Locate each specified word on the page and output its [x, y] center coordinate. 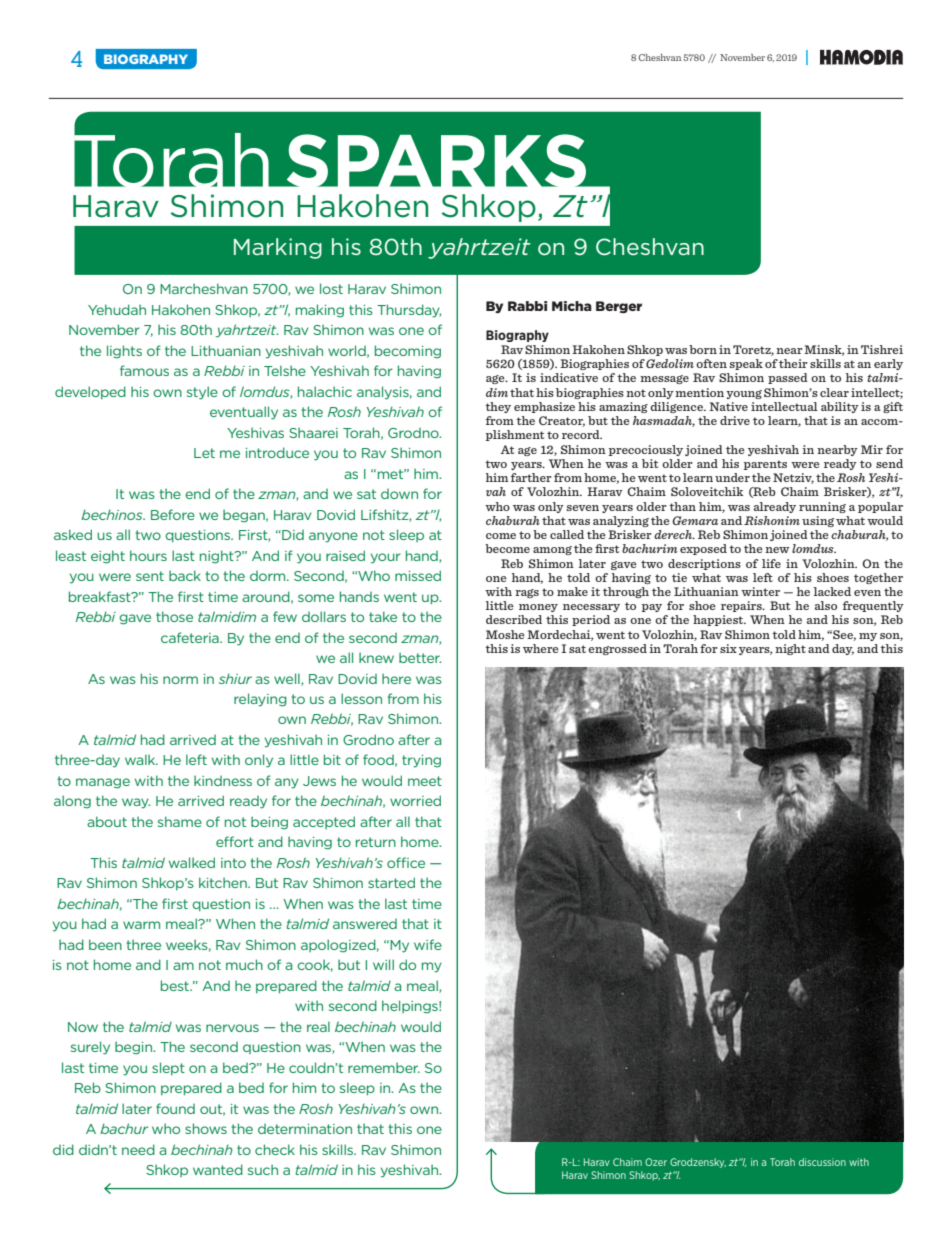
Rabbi [527, 306]
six [728, 648]
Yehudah [117, 309]
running [822, 507]
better [420, 657]
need [138, 1149]
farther [531, 477]
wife [428, 944]
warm [141, 925]
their [793, 363]
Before [173, 514]
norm [180, 680]
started [391, 882]
